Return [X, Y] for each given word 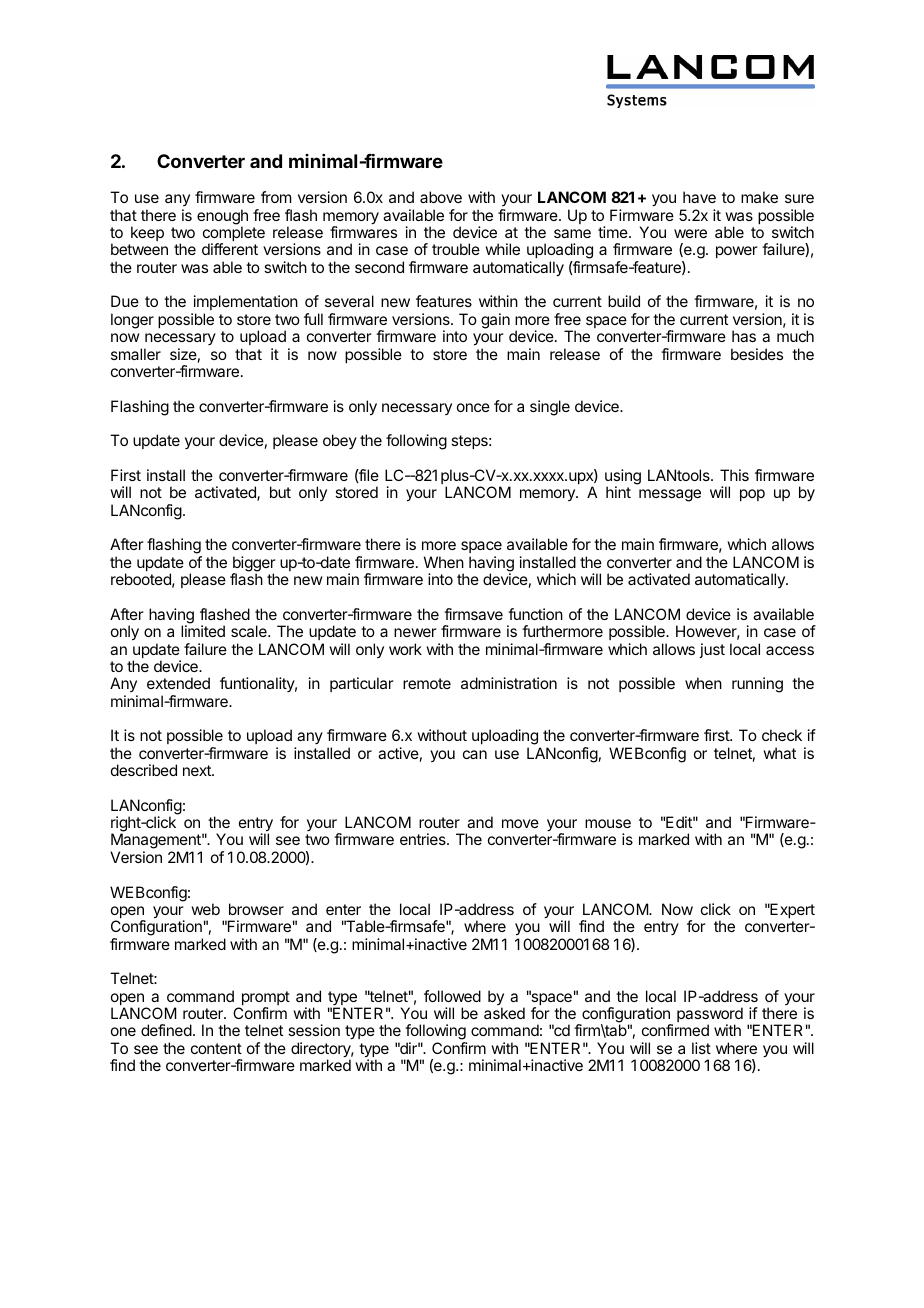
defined [166, 1030]
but [280, 492]
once [473, 407]
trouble [456, 249]
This [734, 475]
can [475, 754]
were [690, 233]
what [779, 753]
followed [452, 996]
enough [222, 218]
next [198, 770]
